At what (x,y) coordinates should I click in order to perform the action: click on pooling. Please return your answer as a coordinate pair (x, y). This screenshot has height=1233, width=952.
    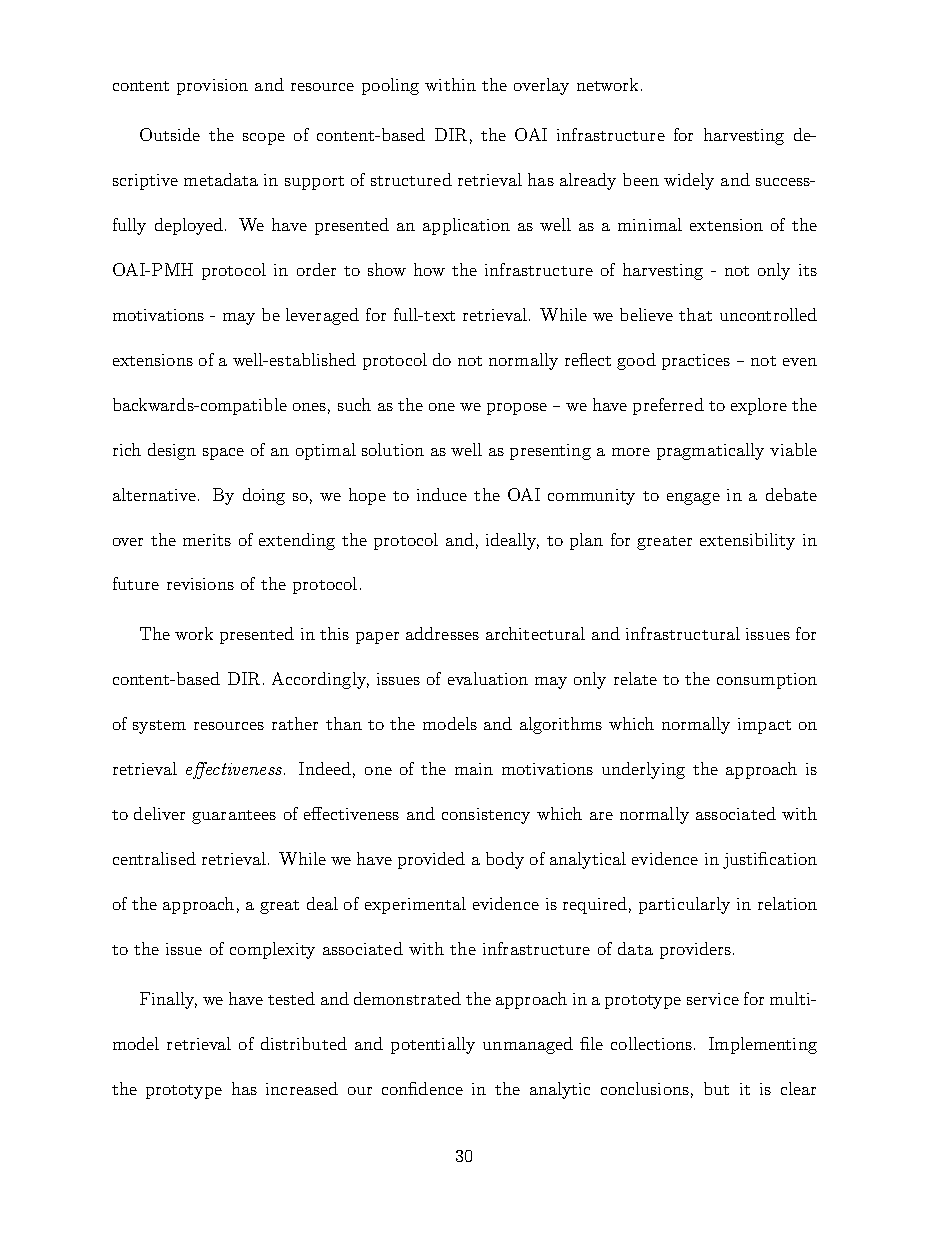
    Looking at the image, I should click on (390, 86).
